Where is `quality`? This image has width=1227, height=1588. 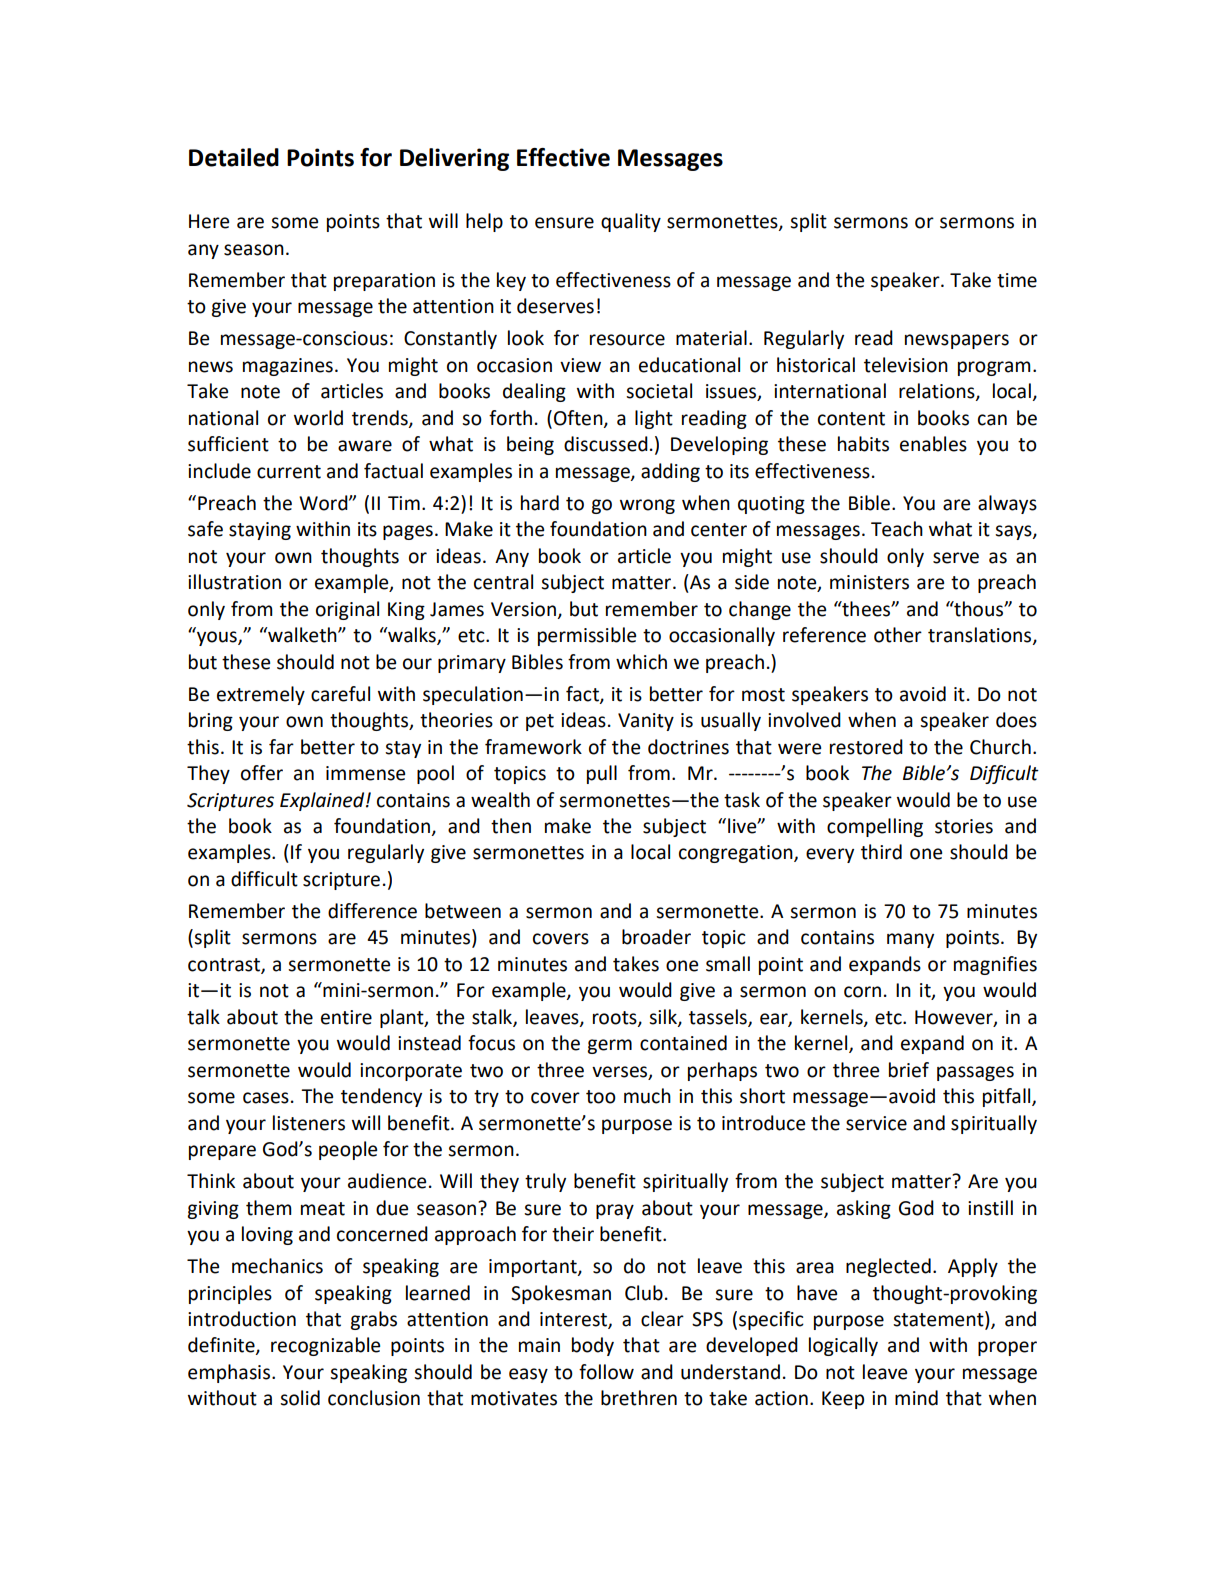
quality is located at coordinates (631, 222).
